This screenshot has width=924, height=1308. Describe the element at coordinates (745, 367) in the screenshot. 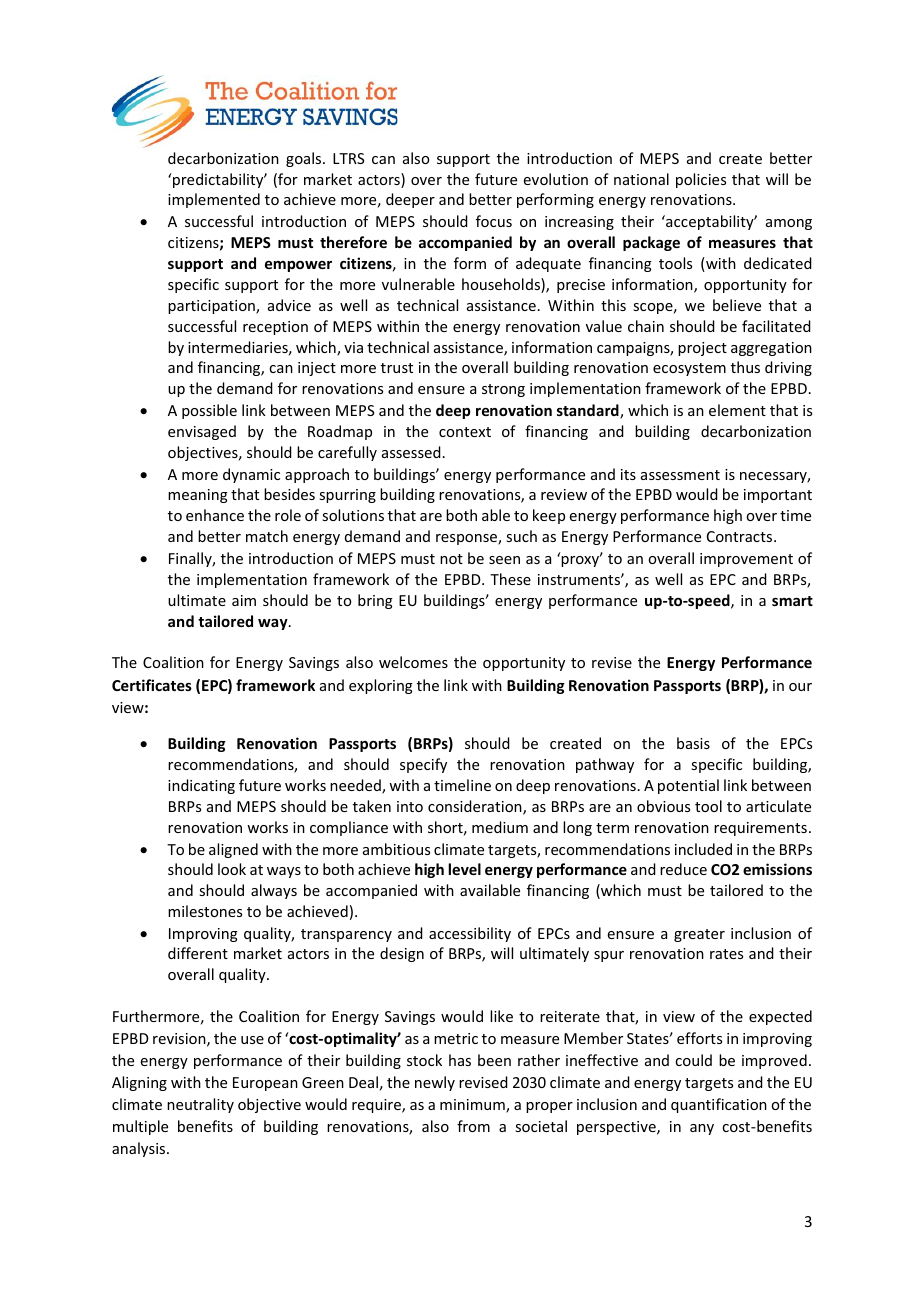

I see `thus` at that location.
